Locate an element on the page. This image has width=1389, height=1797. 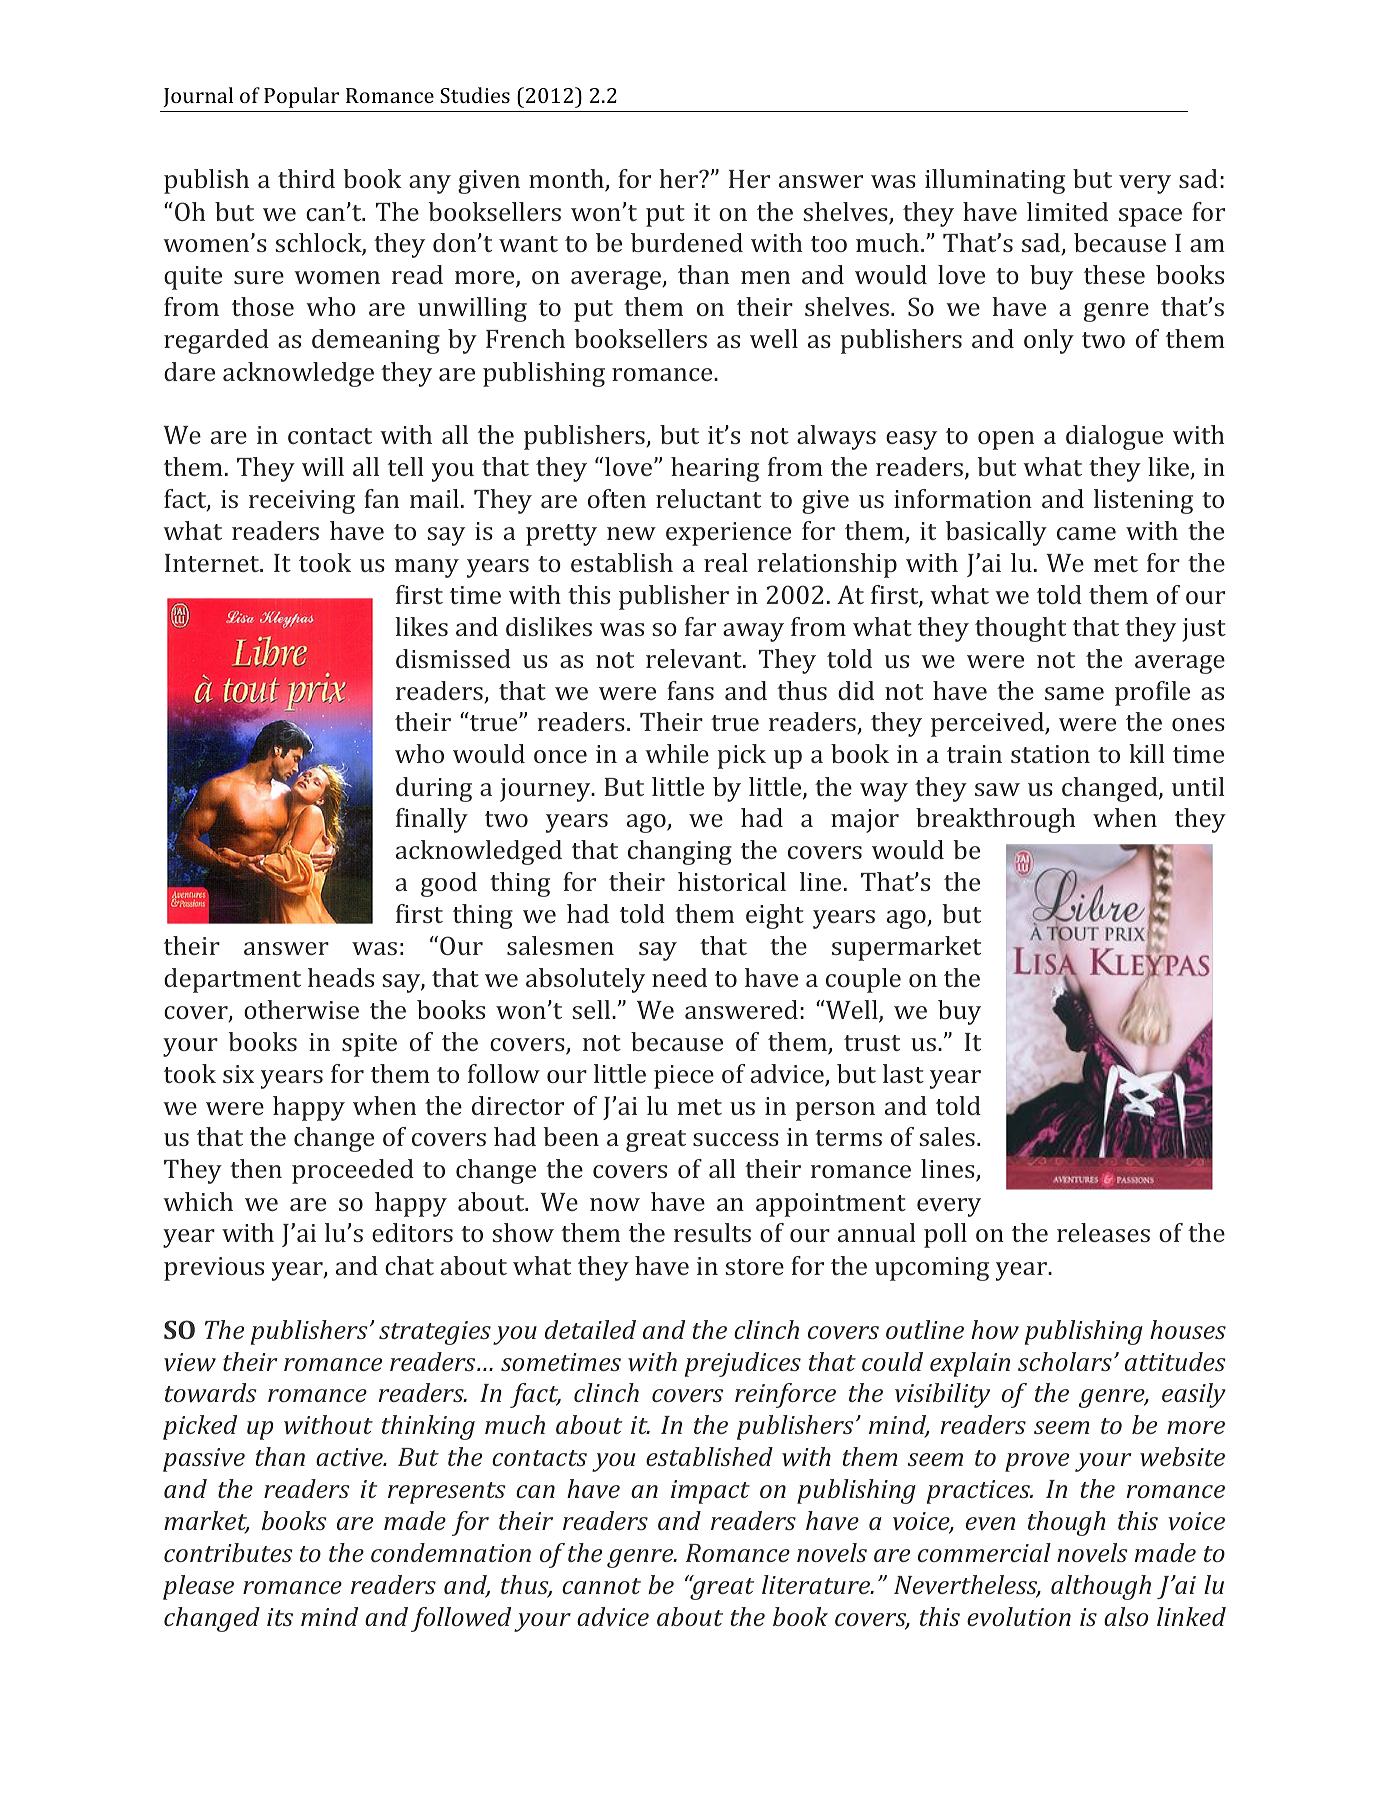
limited is located at coordinates (1067, 211).
